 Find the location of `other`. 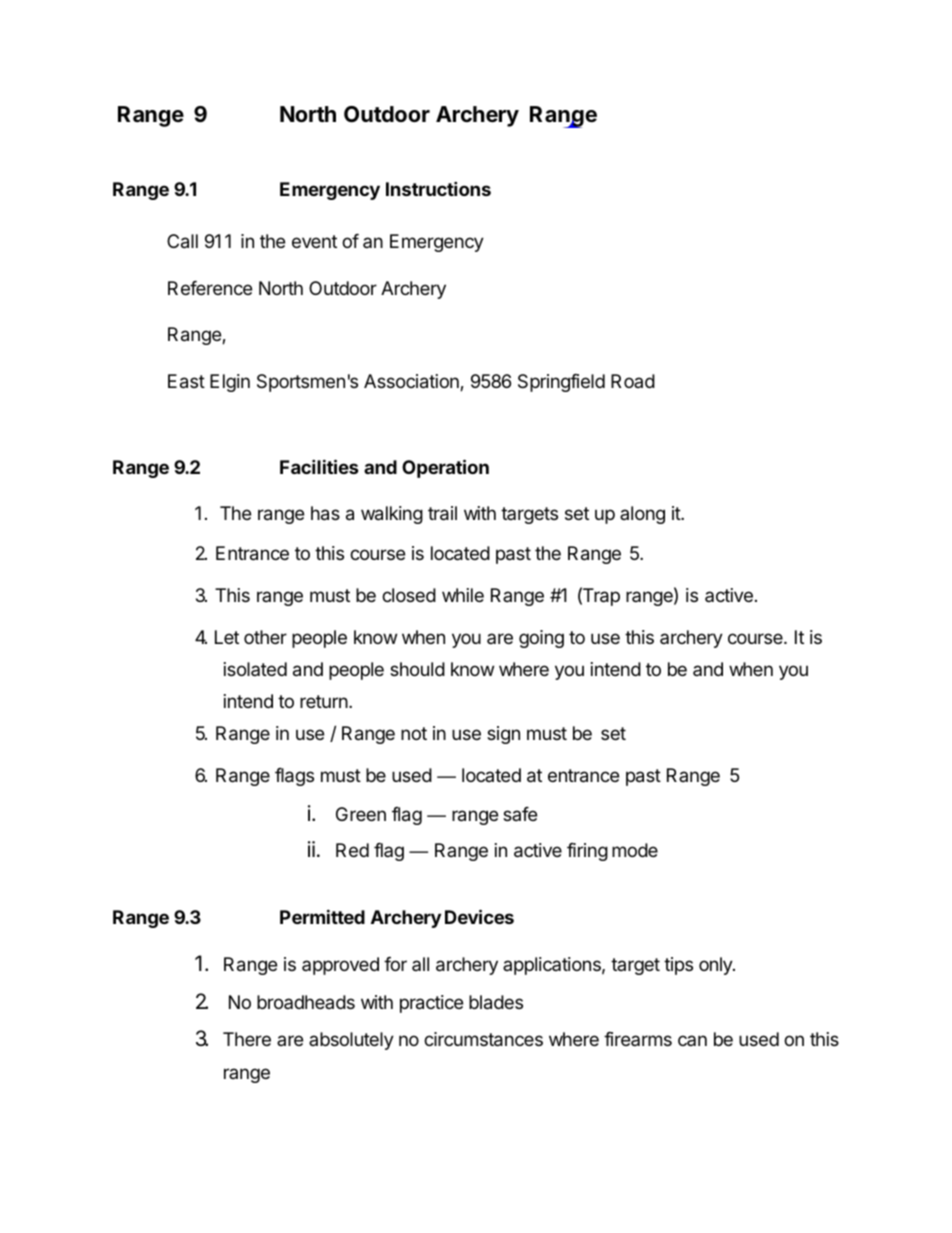

other is located at coordinates (265, 637).
